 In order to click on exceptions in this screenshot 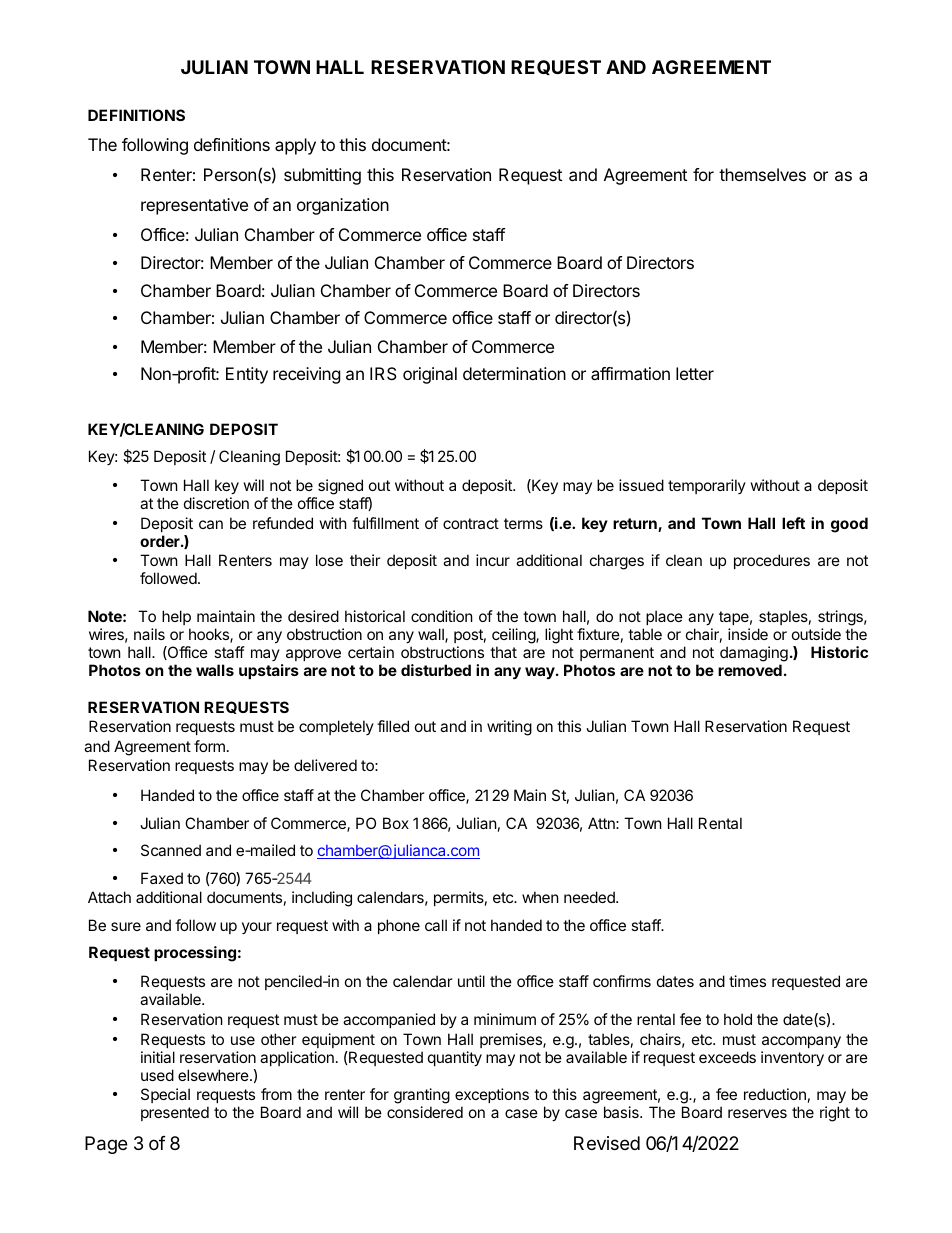, I will do `click(492, 1097)`.
